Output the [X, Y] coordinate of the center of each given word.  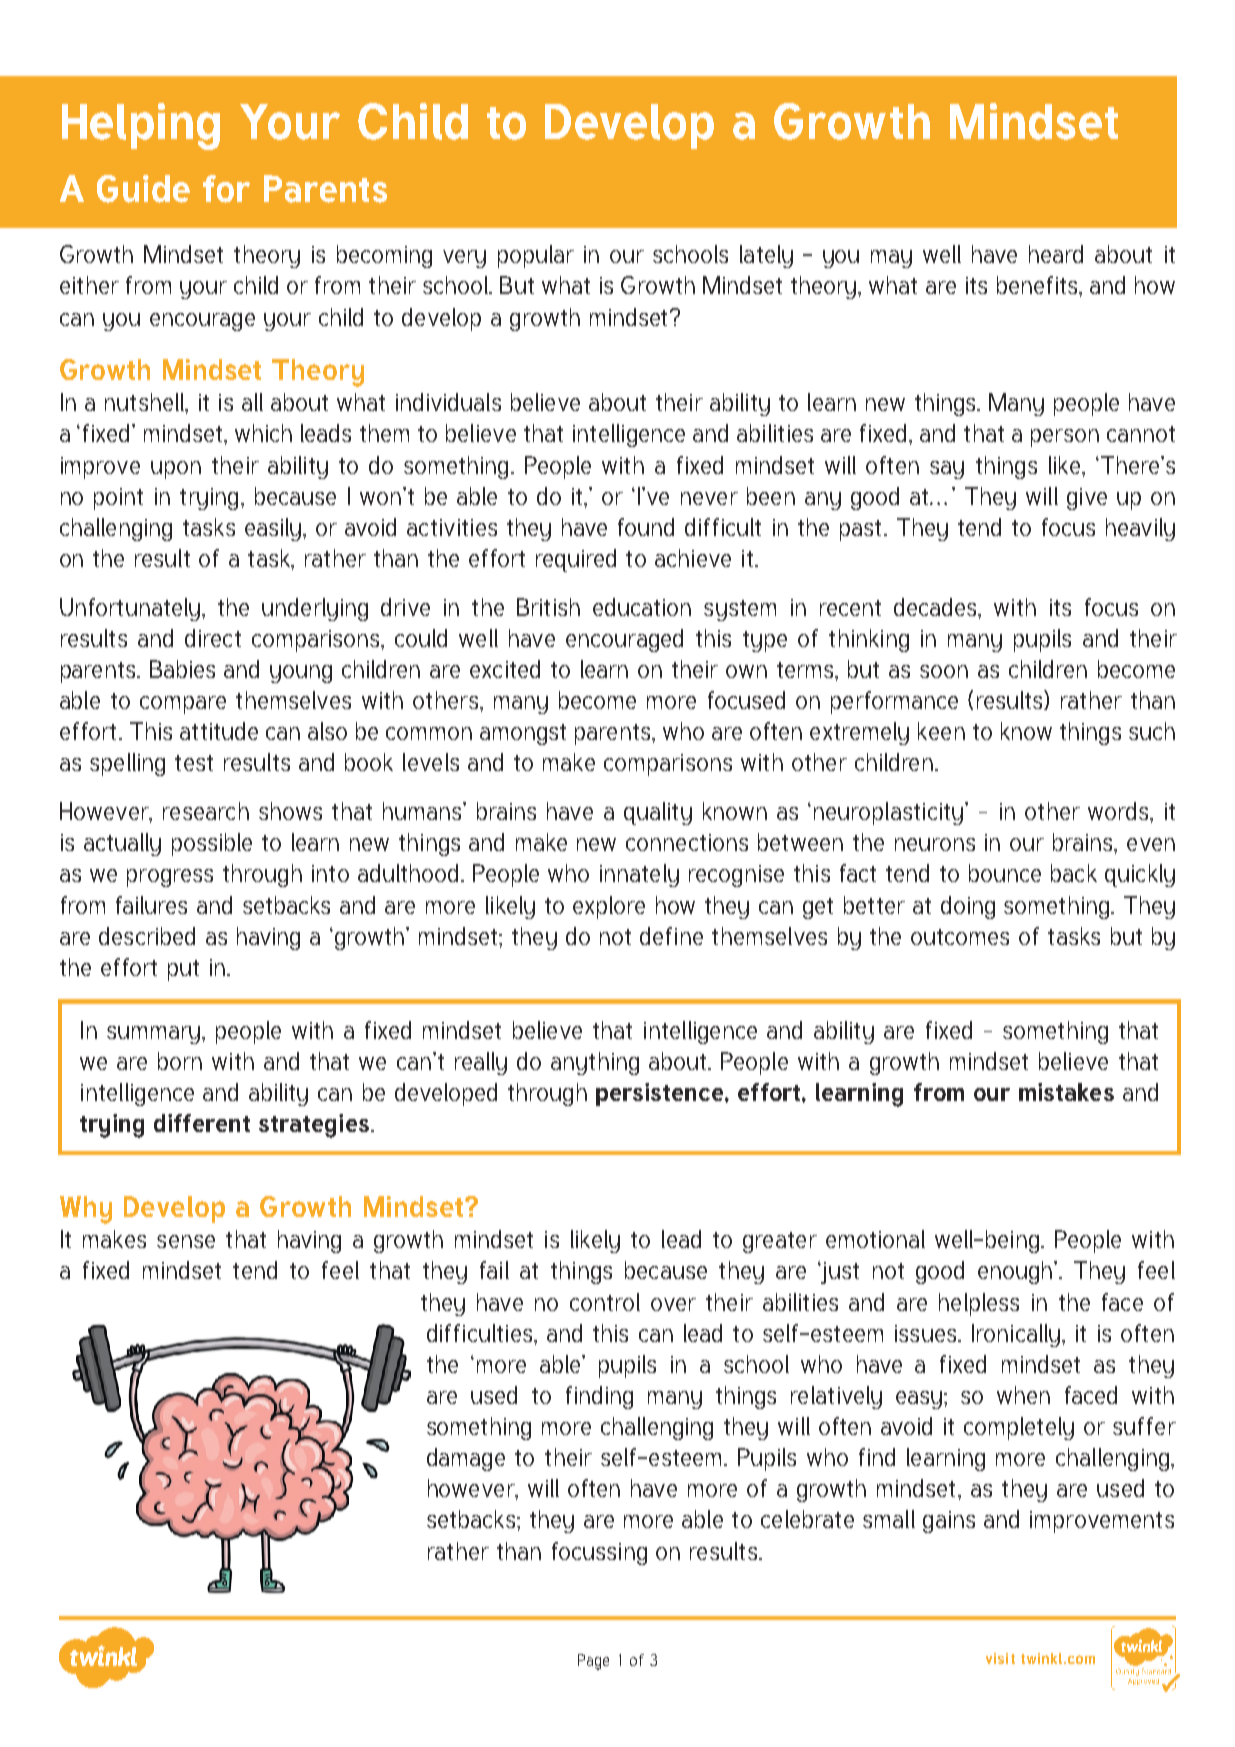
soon [944, 671]
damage [466, 1459]
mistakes [1066, 1092]
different [202, 1123]
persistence [661, 1094]
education [642, 607]
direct [213, 638]
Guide [143, 189]
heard [1056, 254]
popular [536, 256]
